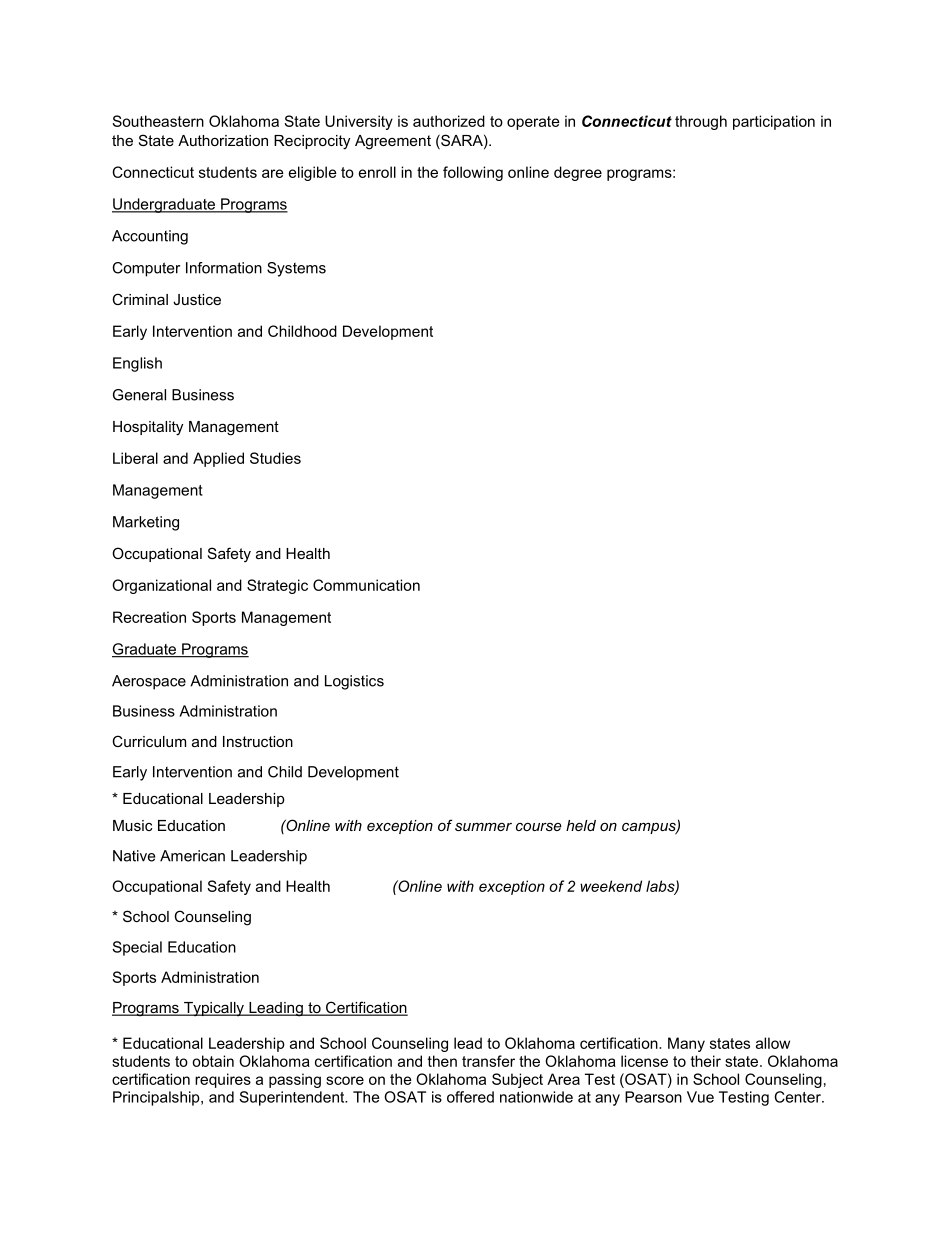 This screenshot has width=952, height=1233. What do you see at coordinates (483, 827) in the screenshot?
I see `summer` at bounding box center [483, 827].
